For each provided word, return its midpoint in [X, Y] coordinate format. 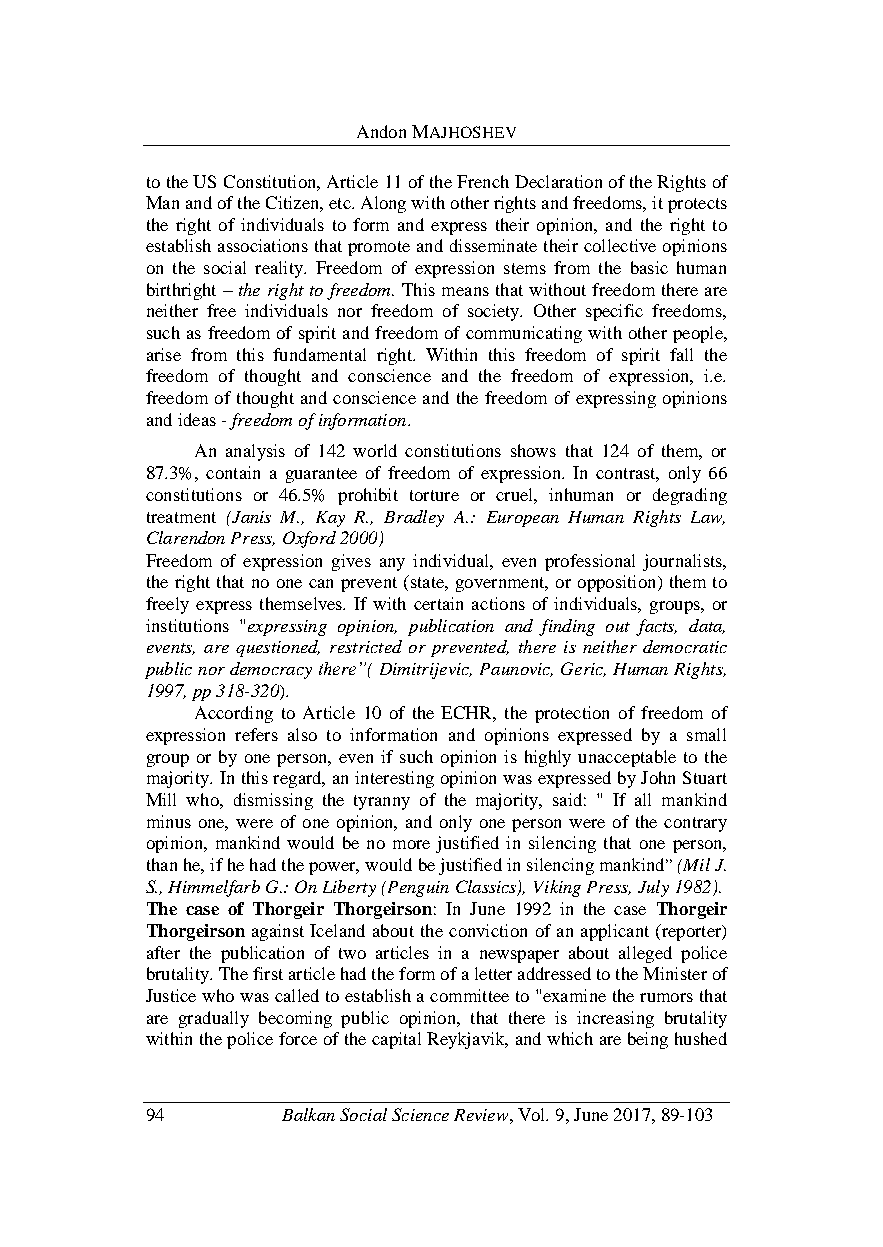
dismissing [273, 801]
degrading [690, 496]
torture [434, 495]
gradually [214, 1019]
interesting [394, 779]
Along [383, 204]
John [658, 777]
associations [263, 245]
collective [620, 245]
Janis [250, 517]
